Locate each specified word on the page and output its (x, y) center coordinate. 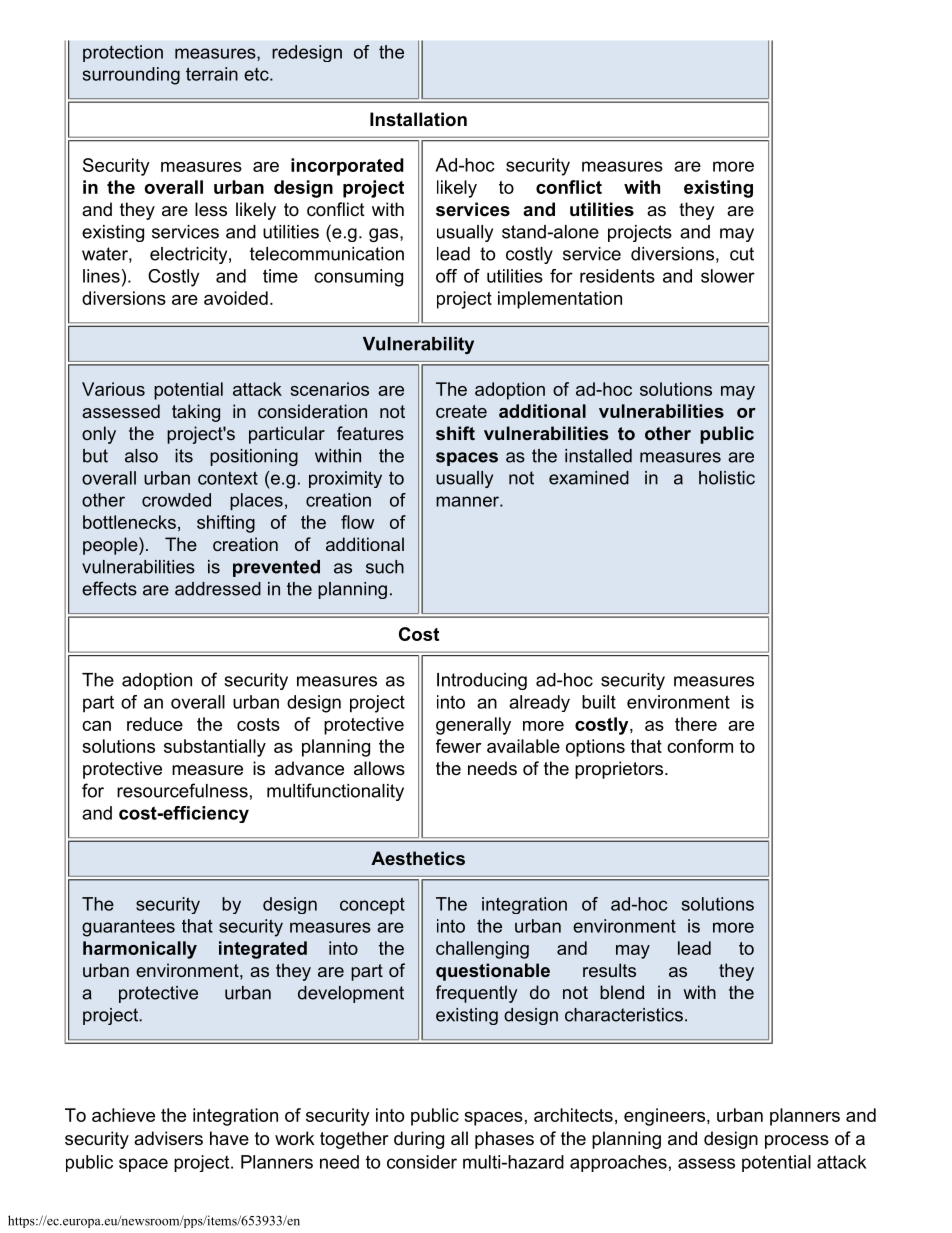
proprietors (620, 770)
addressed (218, 589)
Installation (418, 119)
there (696, 724)
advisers (168, 1138)
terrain (212, 74)
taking (196, 413)
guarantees (128, 928)
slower (728, 276)
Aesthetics (418, 858)
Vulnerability (418, 345)
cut (742, 254)
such (385, 567)
